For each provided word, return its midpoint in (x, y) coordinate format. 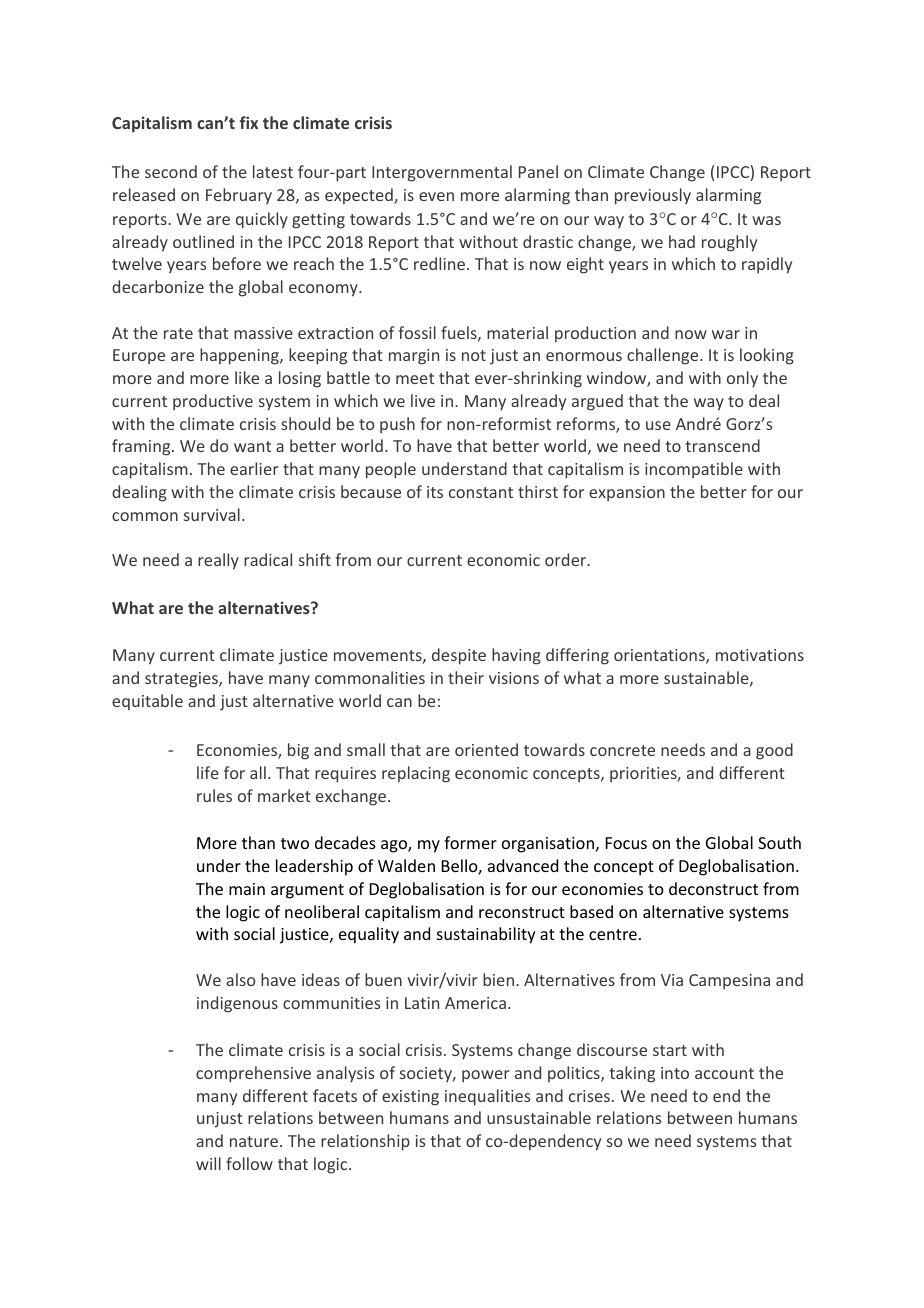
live (423, 400)
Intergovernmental (442, 173)
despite (459, 656)
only (742, 379)
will (208, 1163)
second (171, 171)
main (247, 889)
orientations (660, 656)
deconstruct (713, 888)
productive (213, 402)
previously (653, 196)
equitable (147, 702)
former (470, 842)
